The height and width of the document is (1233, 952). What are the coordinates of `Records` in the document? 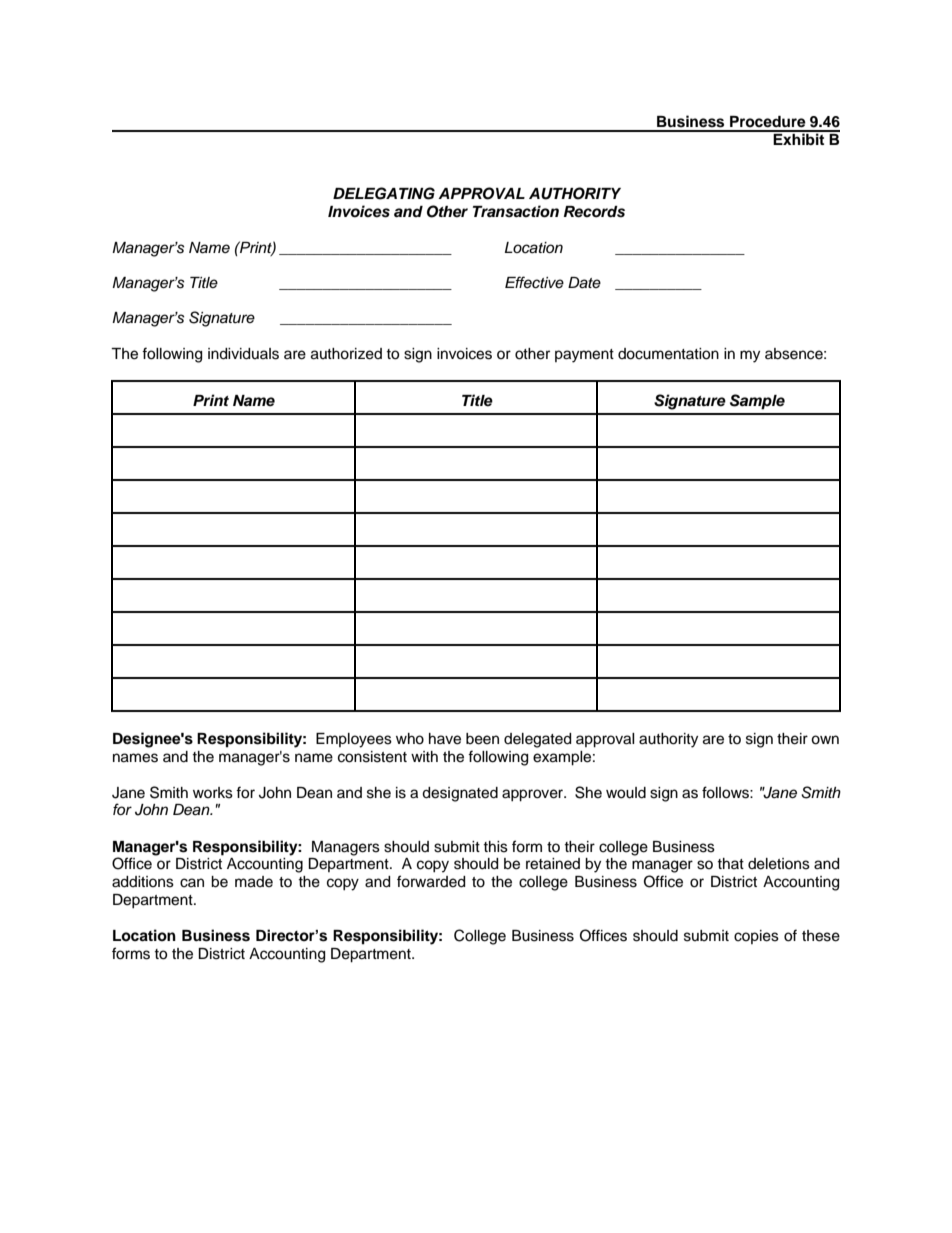 It's located at (594, 212).
